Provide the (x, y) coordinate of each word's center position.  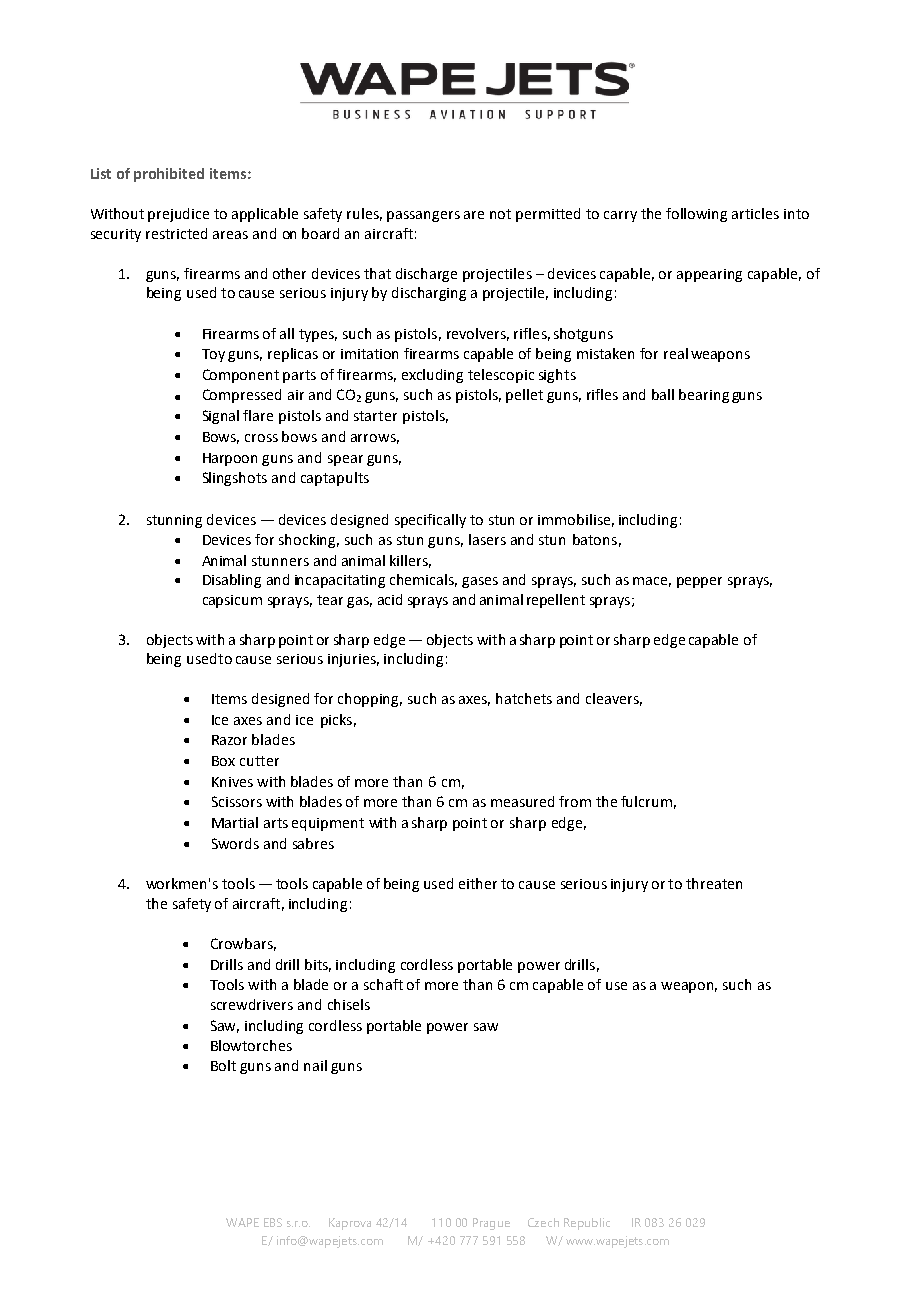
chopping (370, 700)
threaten (714, 883)
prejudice (178, 215)
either (478, 883)
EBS (273, 1222)
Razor (229, 740)
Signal (221, 417)
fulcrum (646, 801)
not (500, 214)
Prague (491, 1224)
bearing (704, 396)
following (696, 215)
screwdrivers (252, 1004)
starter (375, 416)
